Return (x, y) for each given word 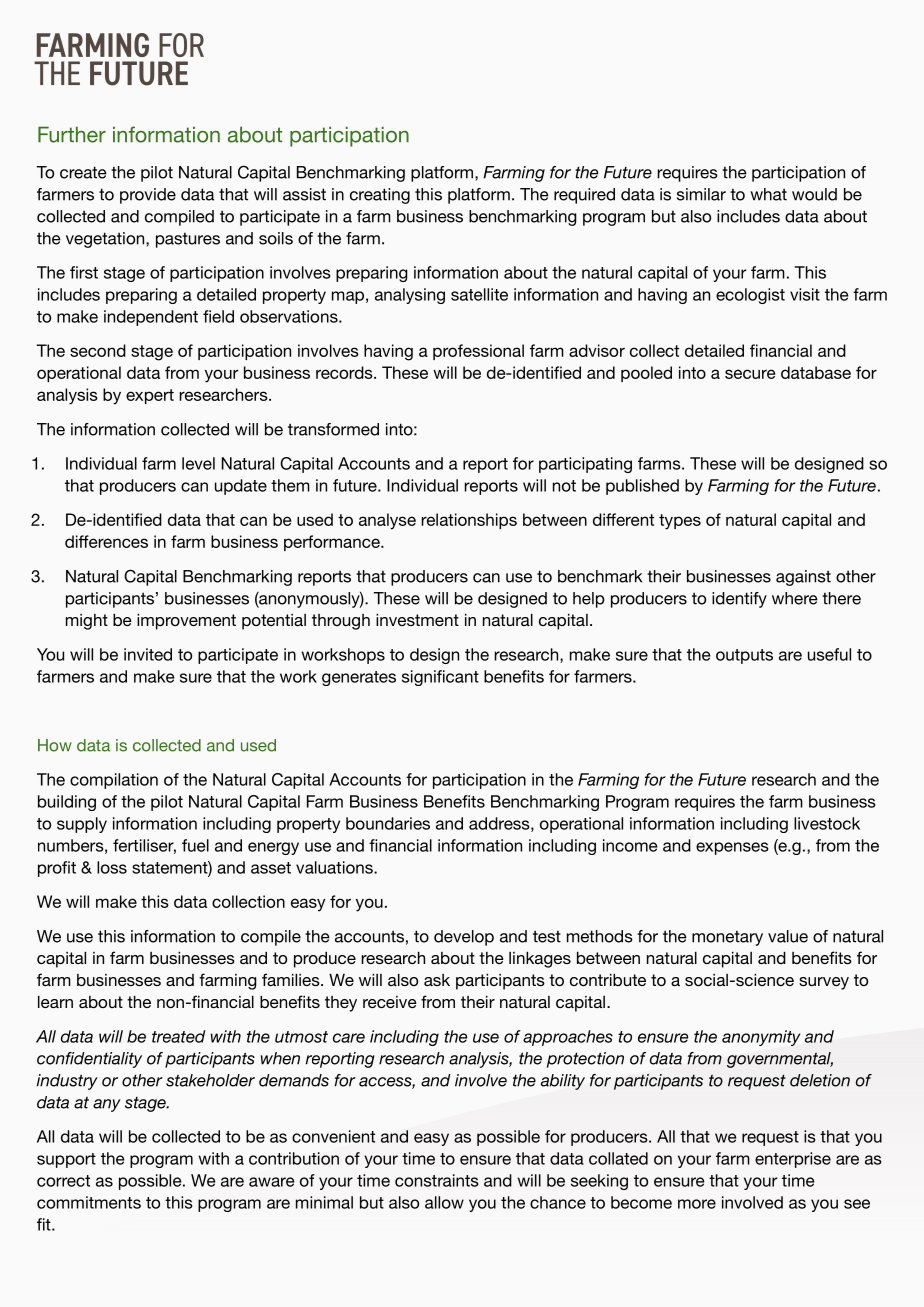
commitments (89, 1202)
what (768, 194)
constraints (436, 1180)
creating (380, 196)
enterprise (793, 1160)
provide (148, 196)
